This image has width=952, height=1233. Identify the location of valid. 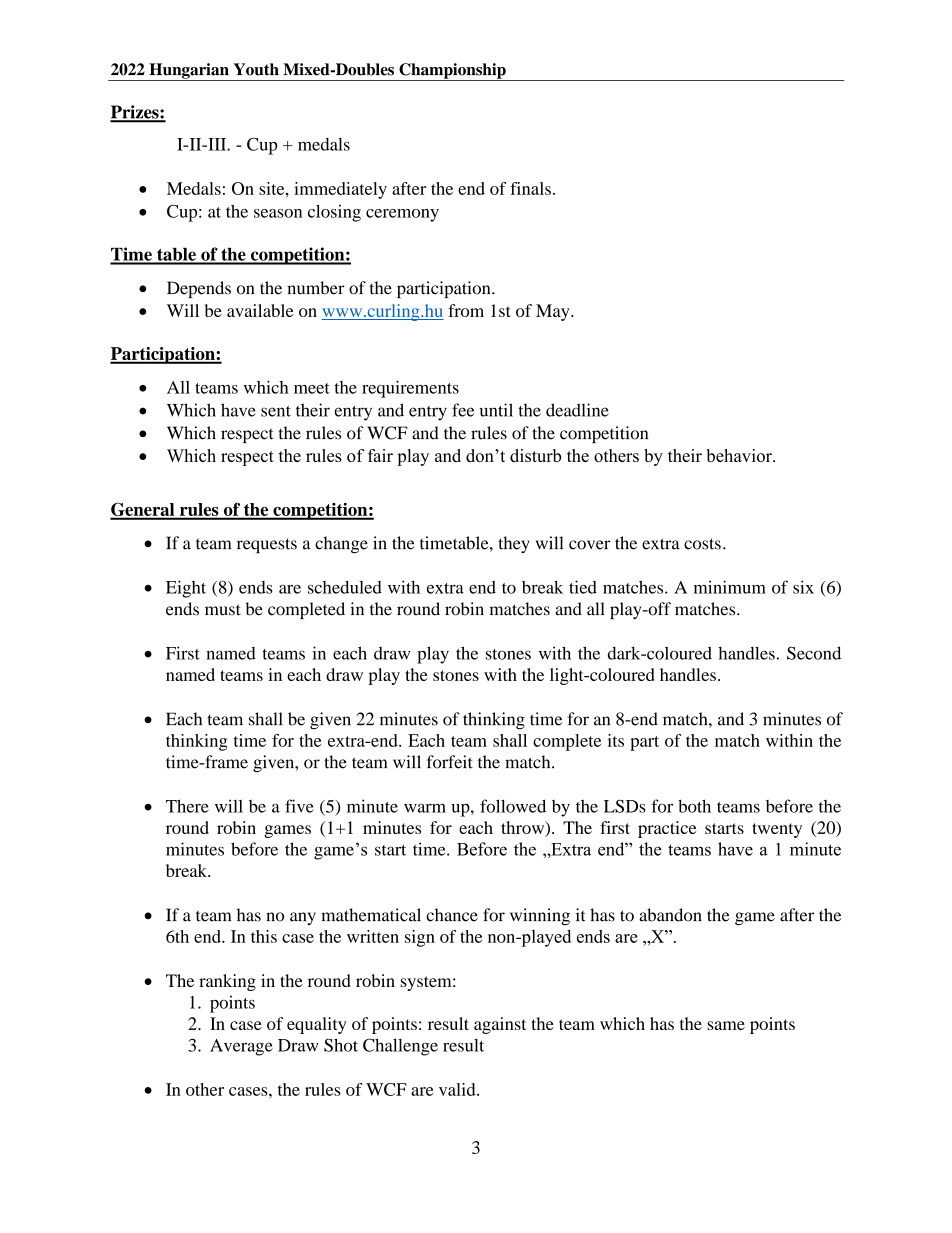
(458, 1089).
